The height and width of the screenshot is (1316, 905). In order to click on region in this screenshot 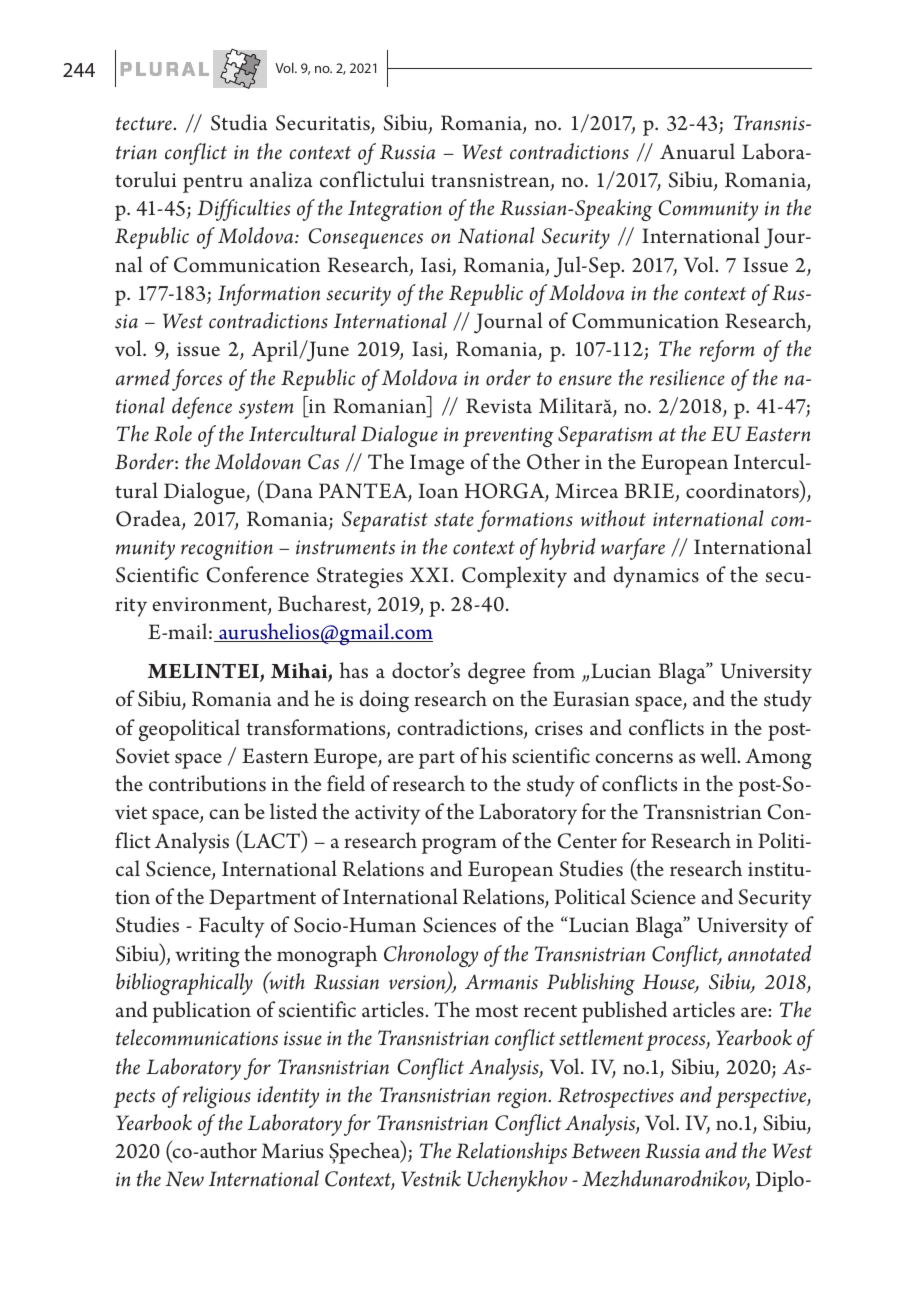, I will do `click(523, 1098)`.
